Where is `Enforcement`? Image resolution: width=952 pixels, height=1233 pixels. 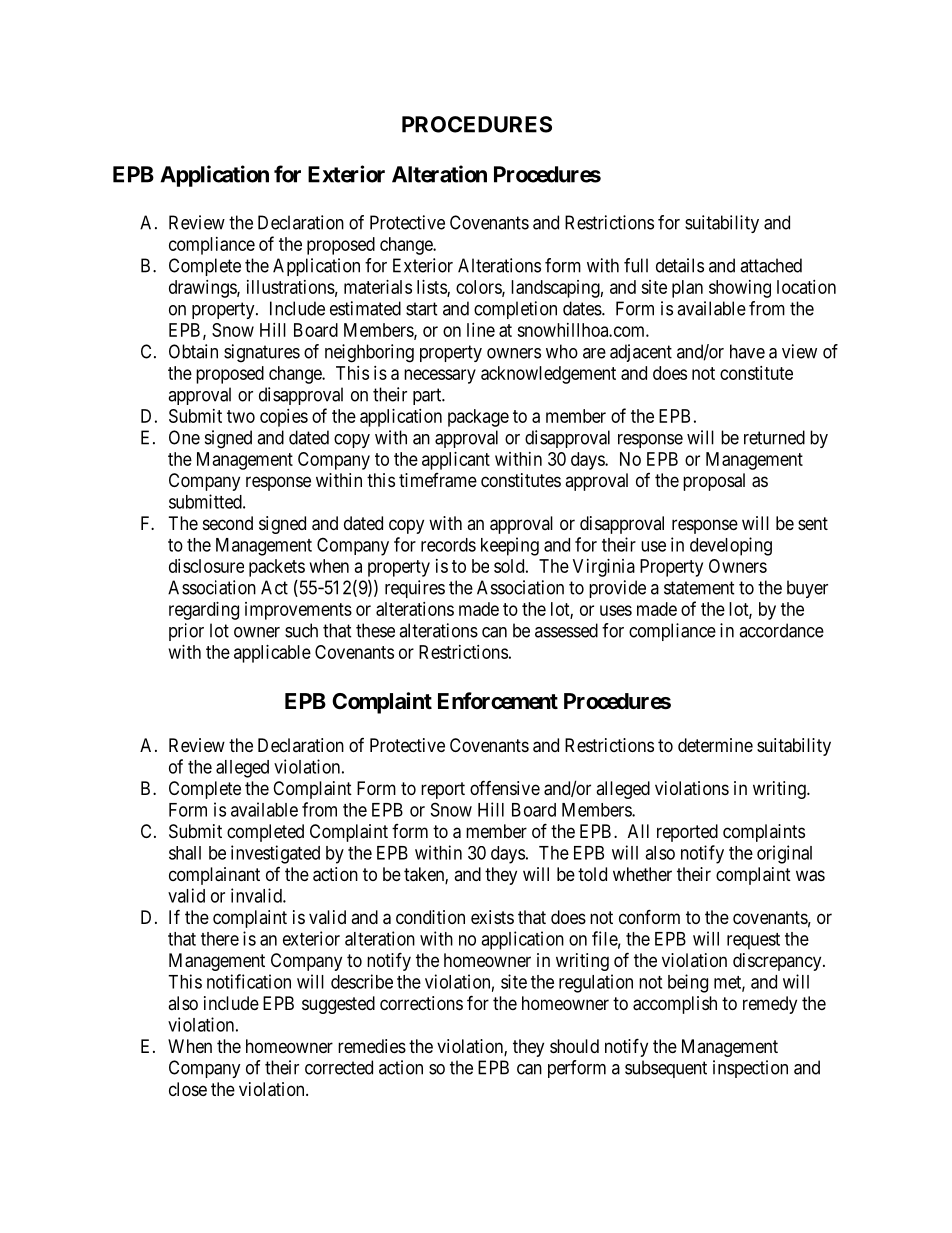
Enforcement is located at coordinates (498, 701).
